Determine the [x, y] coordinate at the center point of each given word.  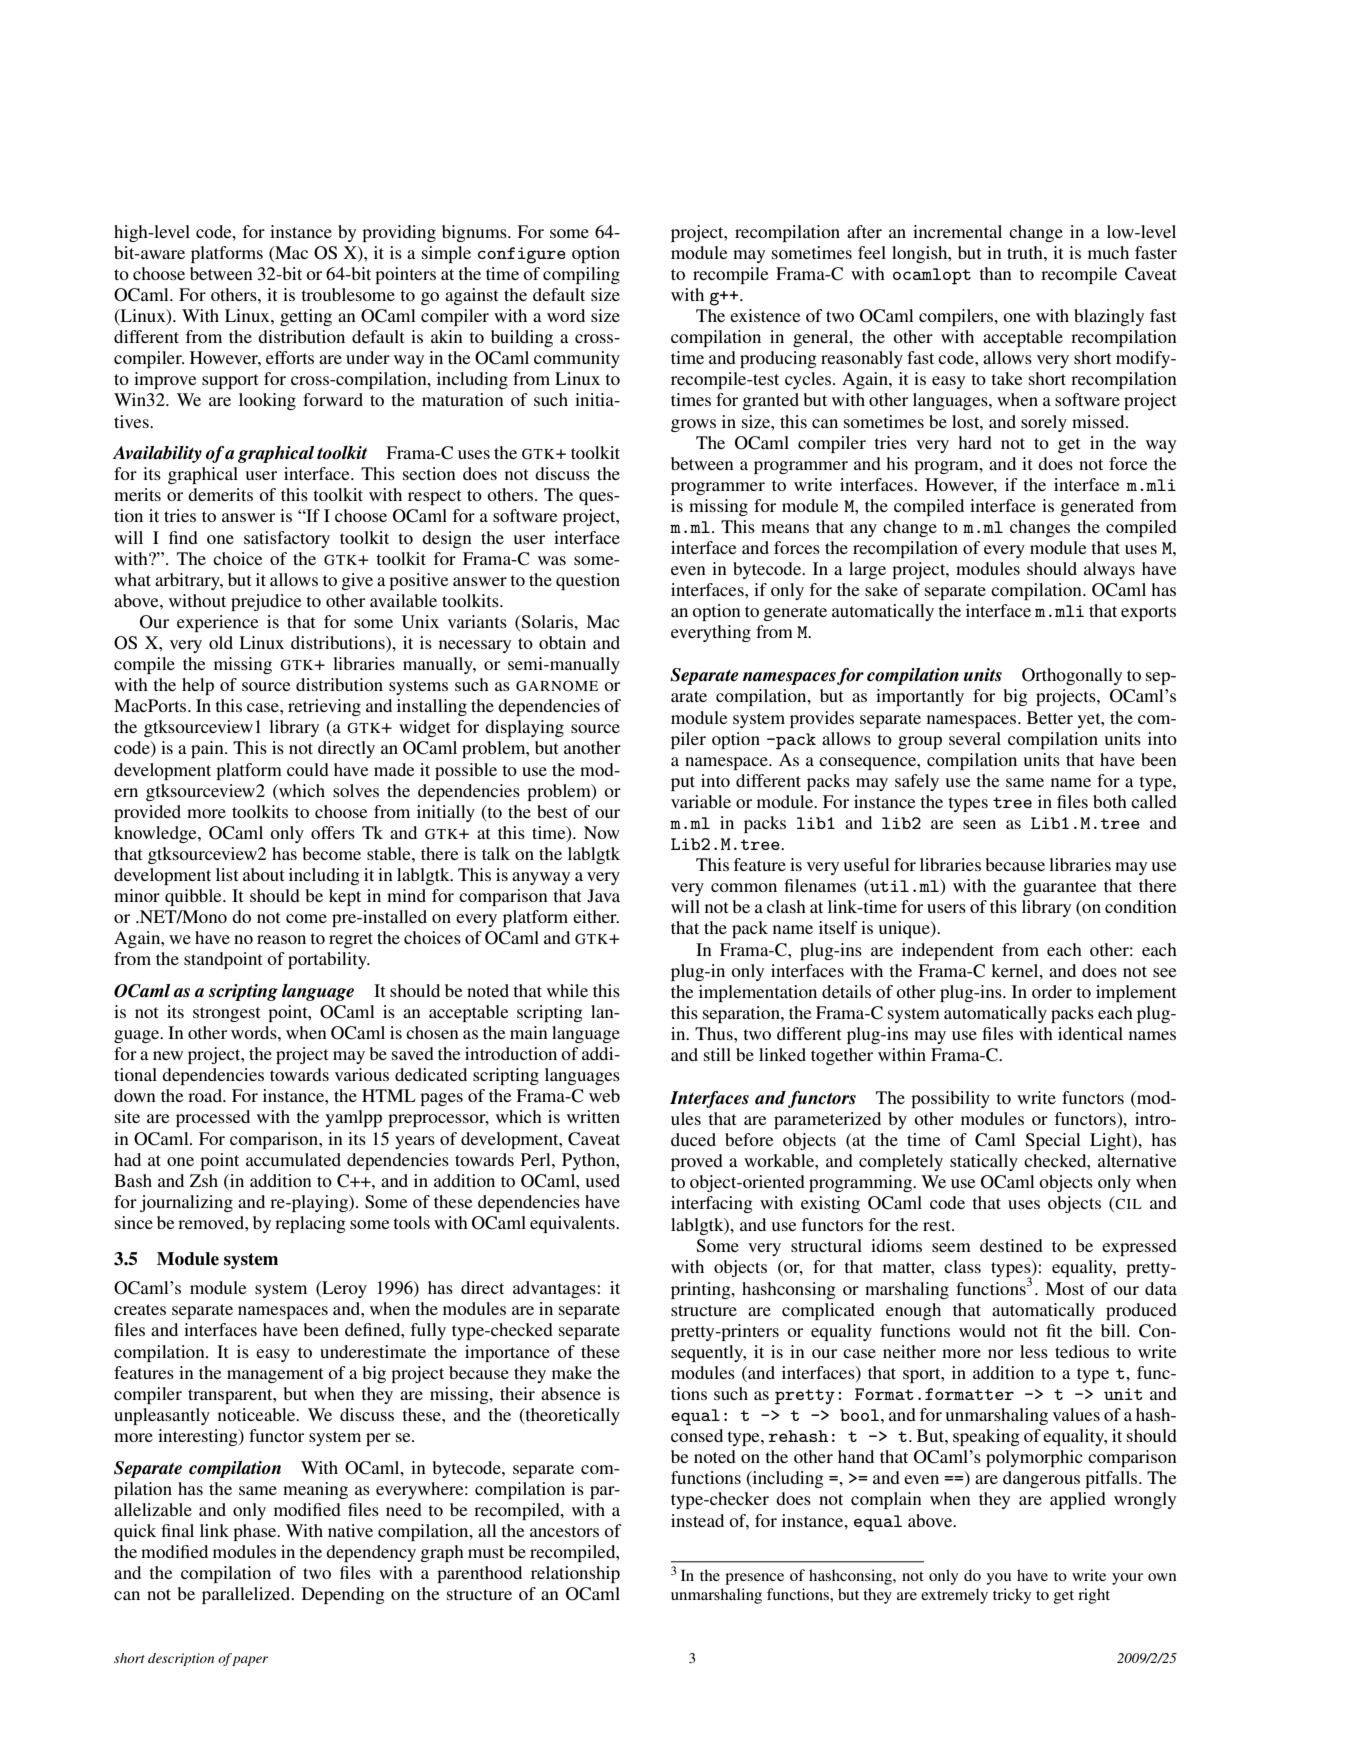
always [1109, 570]
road [206, 1095]
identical [1090, 1033]
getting [306, 317]
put [683, 783]
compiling [581, 275]
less [1034, 1351]
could [308, 769]
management [275, 1375]
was [552, 560]
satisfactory [287, 539]
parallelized [247, 1595]
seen [979, 824]
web [604, 1095]
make [572, 1372]
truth [1026, 252]
